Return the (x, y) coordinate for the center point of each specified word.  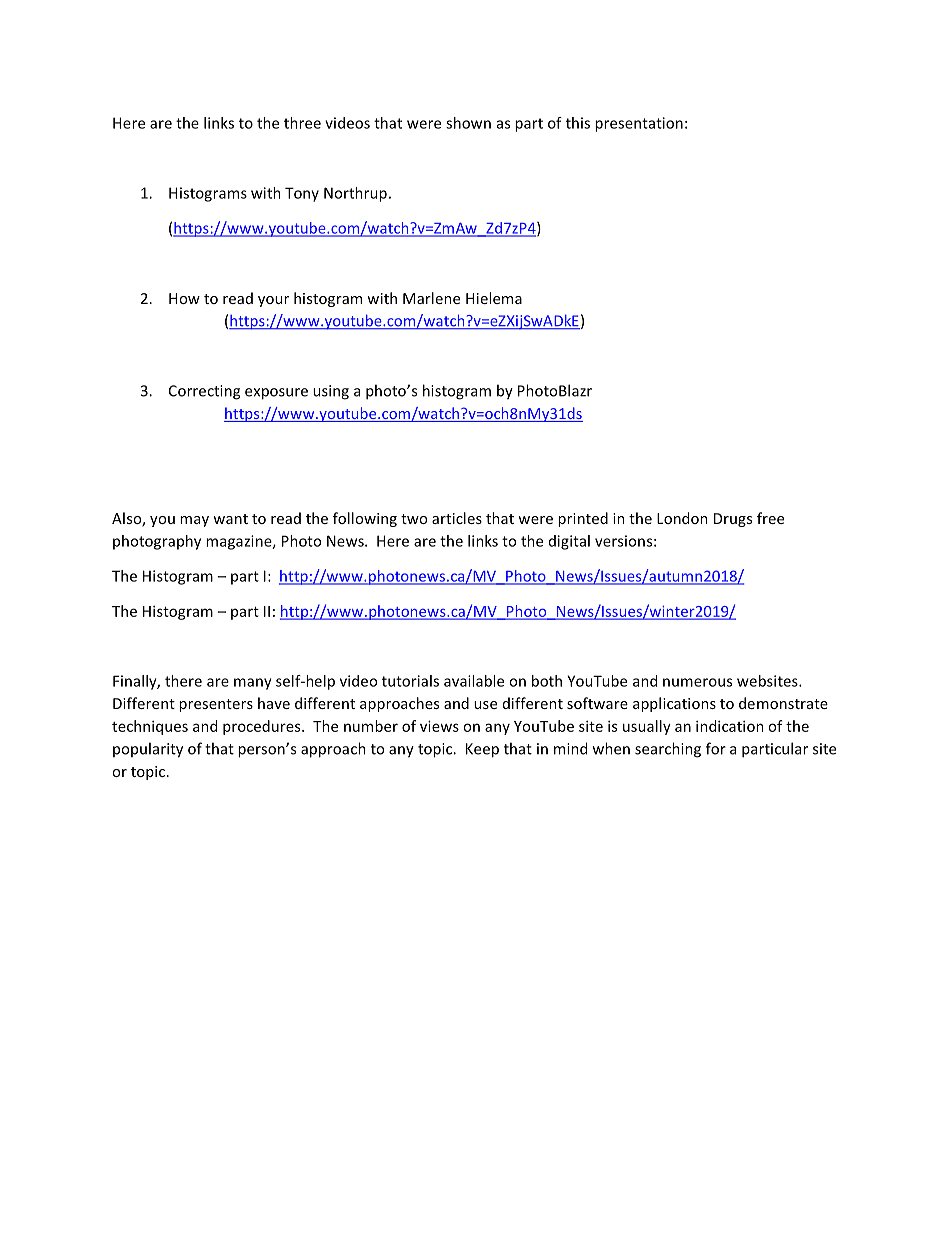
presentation (639, 124)
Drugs (733, 520)
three (302, 123)
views (439, 726)
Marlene (431, 298)
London (682, 518)
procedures (263, 727)
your (273, 301)
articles (457, 518)
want (230, 519)
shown (468, 123)
